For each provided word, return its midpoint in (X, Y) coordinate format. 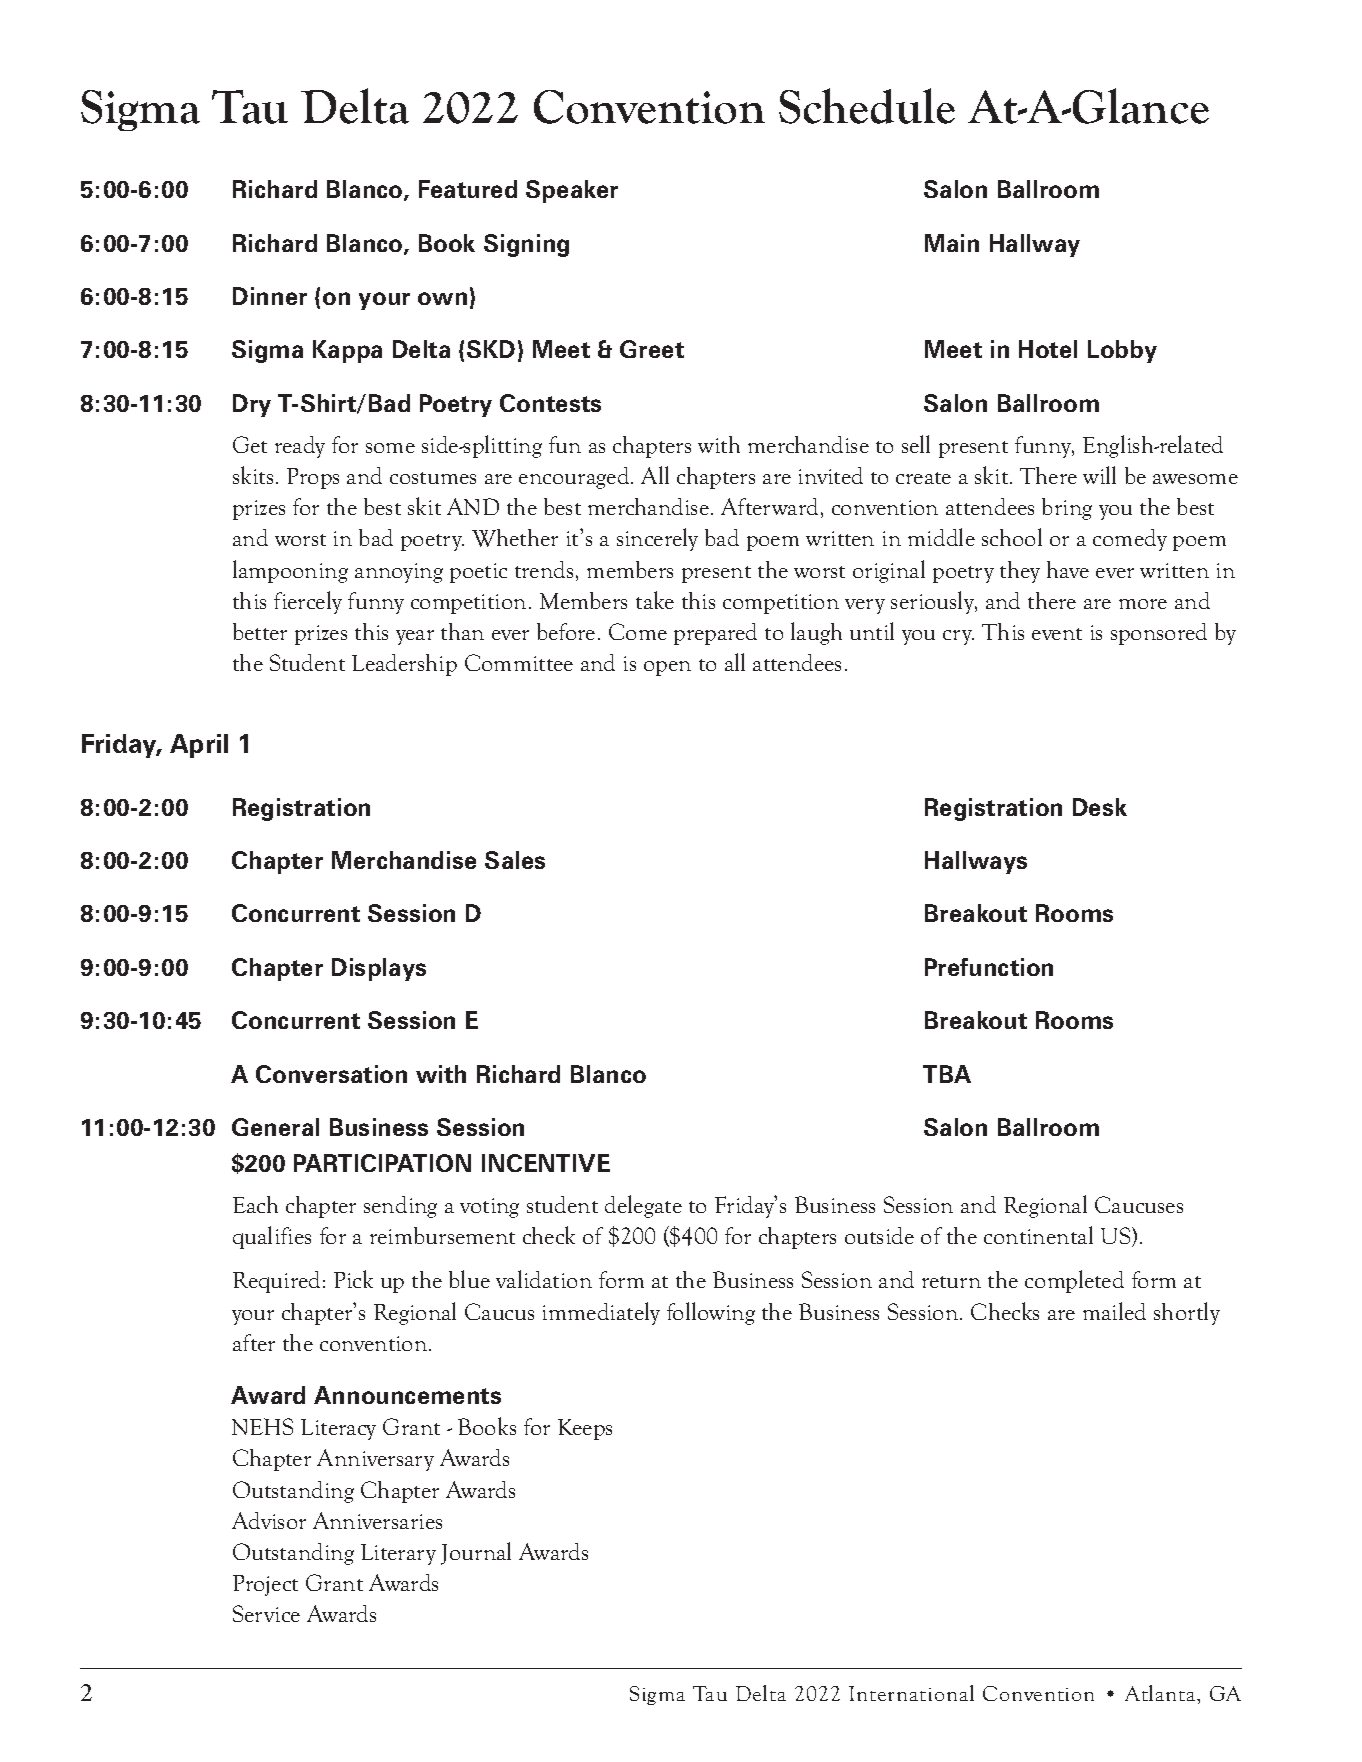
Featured (468, 189)
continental (1038, 1235)
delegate (643, 1206)
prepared (715, 634)
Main (952, 243)
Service (266, 1613)
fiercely (308, 602)
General (275, 1127)
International (911, 1693)
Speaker (572, 191)
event (1057, 634)
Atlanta (1161, 1693)
